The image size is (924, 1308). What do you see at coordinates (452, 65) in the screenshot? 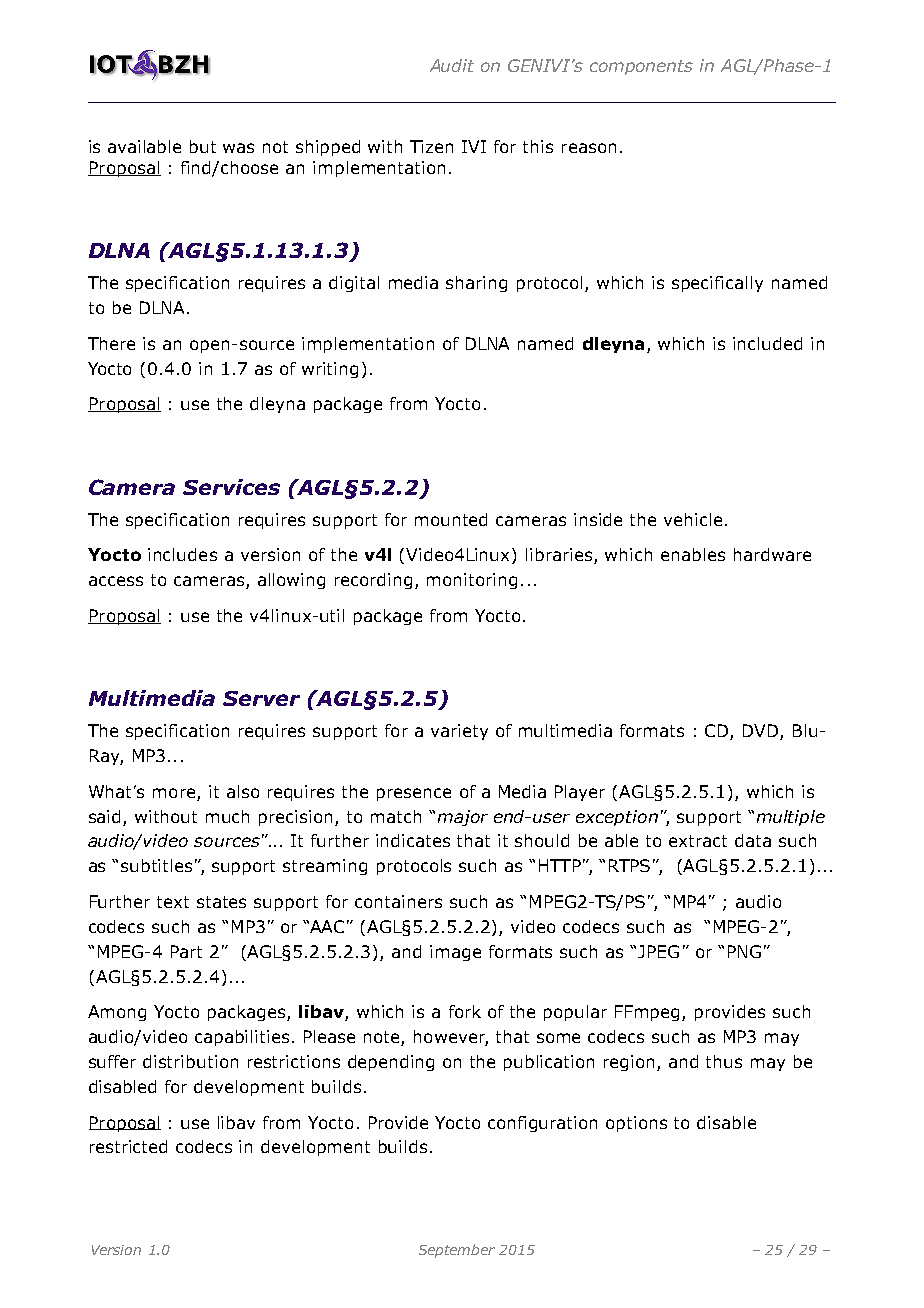
I see `Audit` at bounding box center [452, 65].
